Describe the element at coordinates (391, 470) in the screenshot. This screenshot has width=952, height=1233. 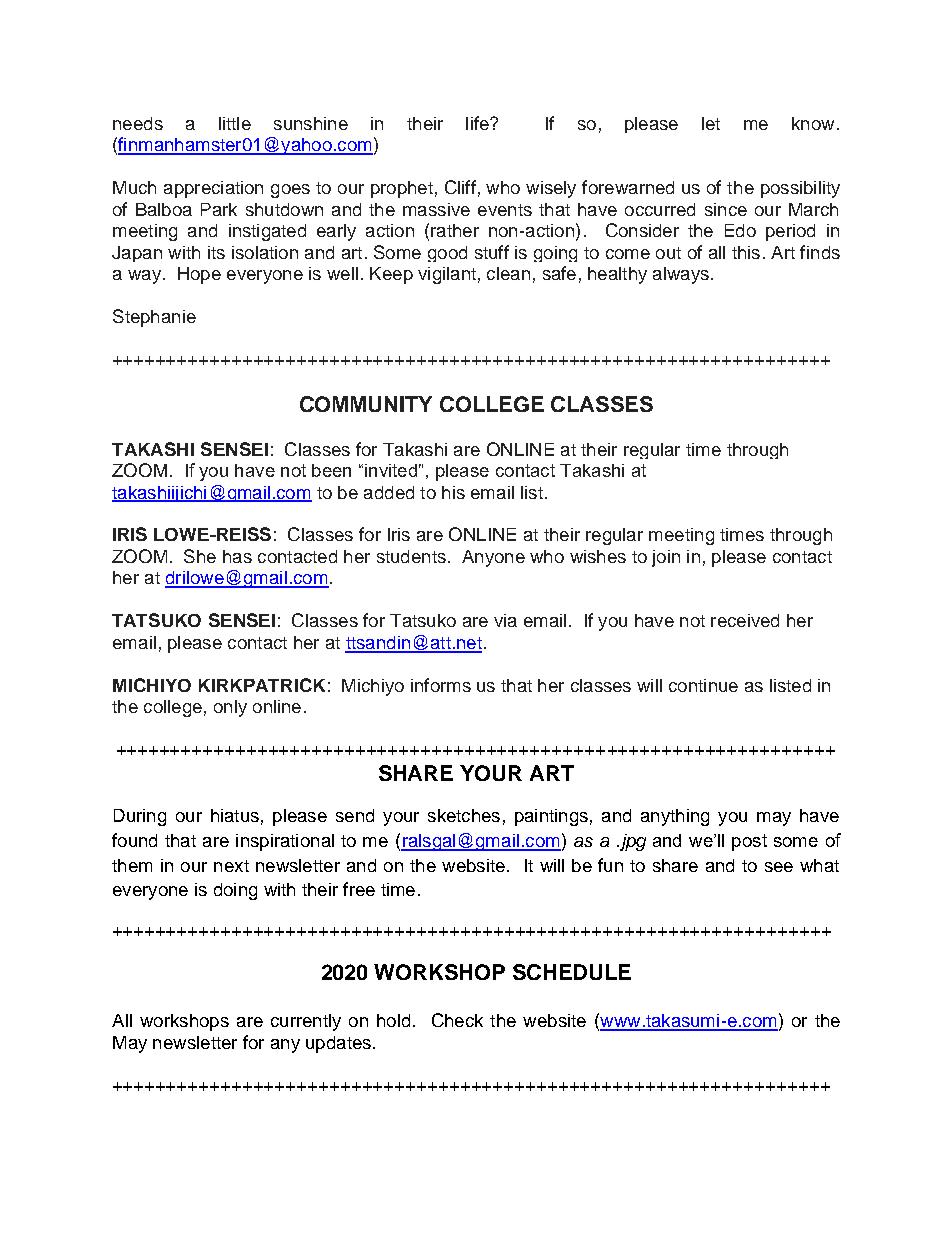
I see `invited` at that location.
